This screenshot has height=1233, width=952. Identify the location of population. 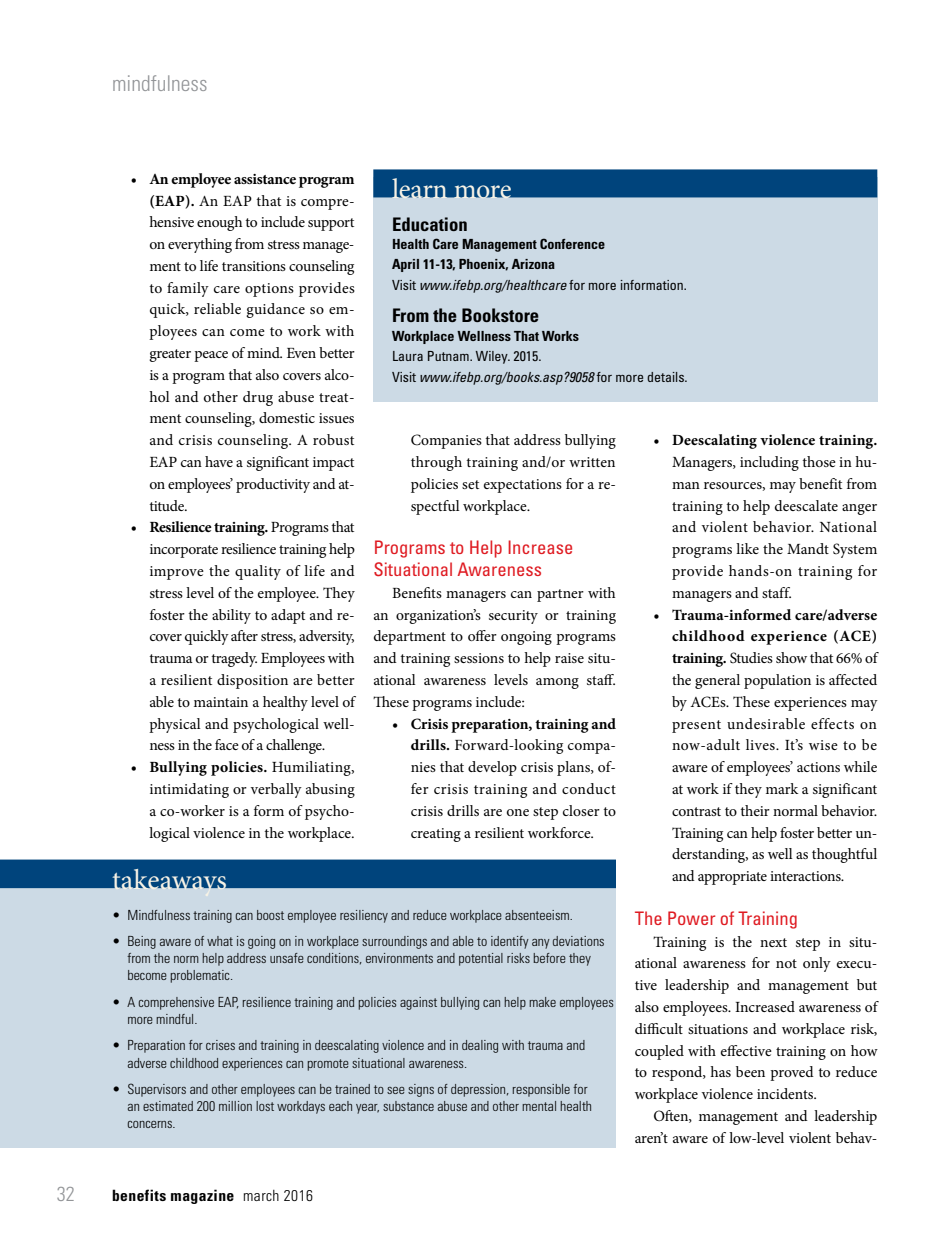
(777, 681).
